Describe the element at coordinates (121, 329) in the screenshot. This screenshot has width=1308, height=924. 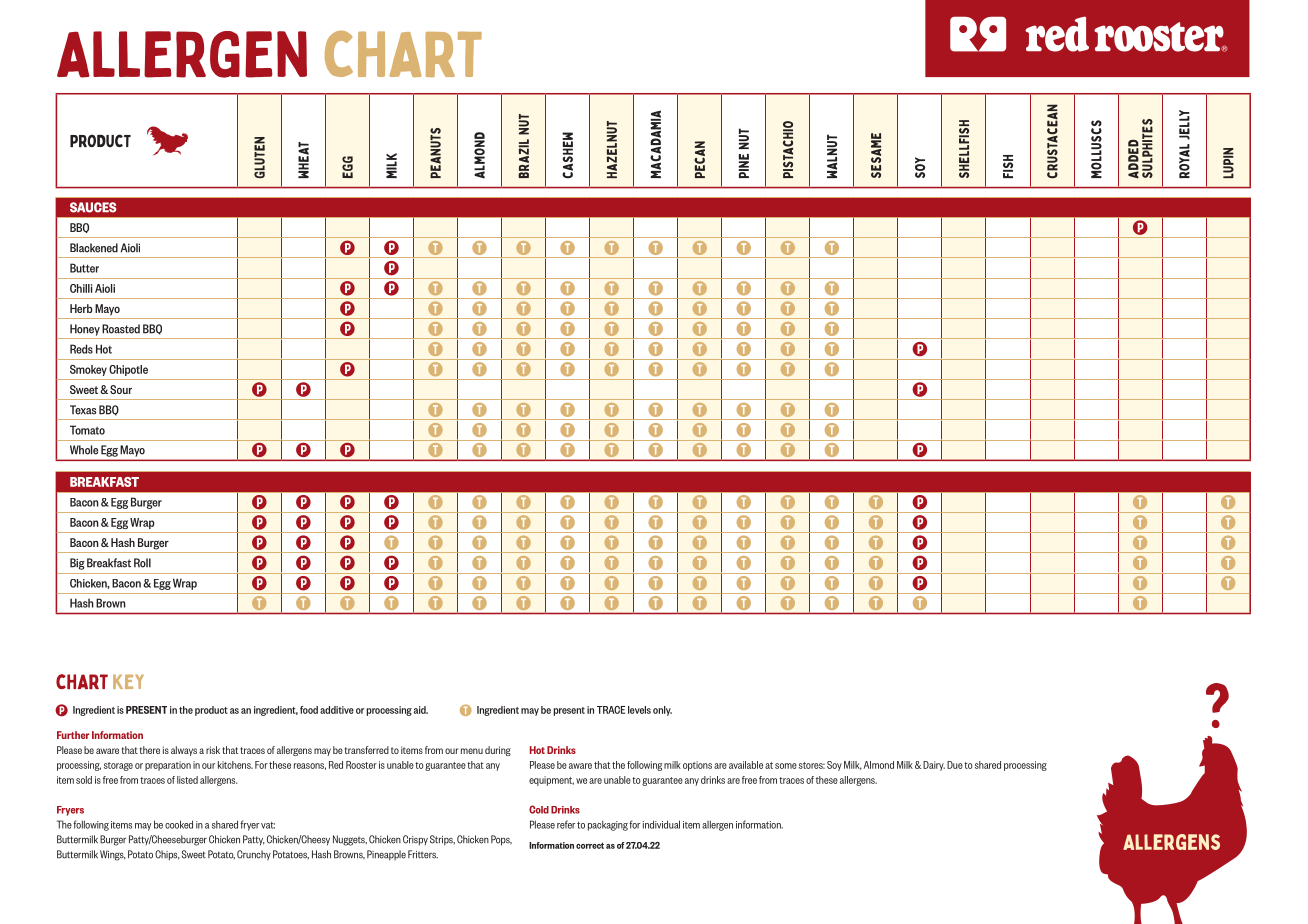
I see `Roasted` at that location.
